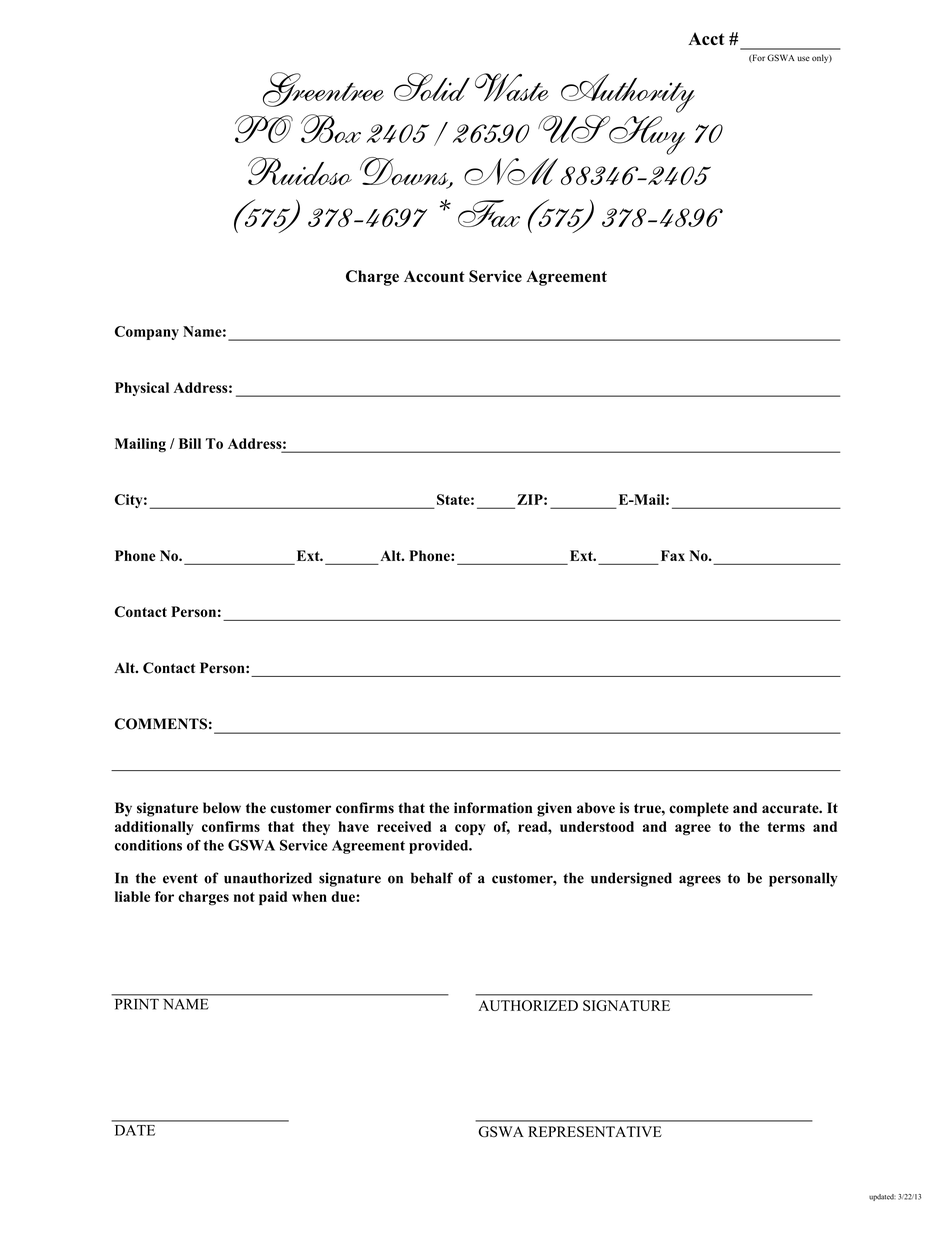 The image size is (952, 1233). I want to click on behalf, so click(432, 878).
